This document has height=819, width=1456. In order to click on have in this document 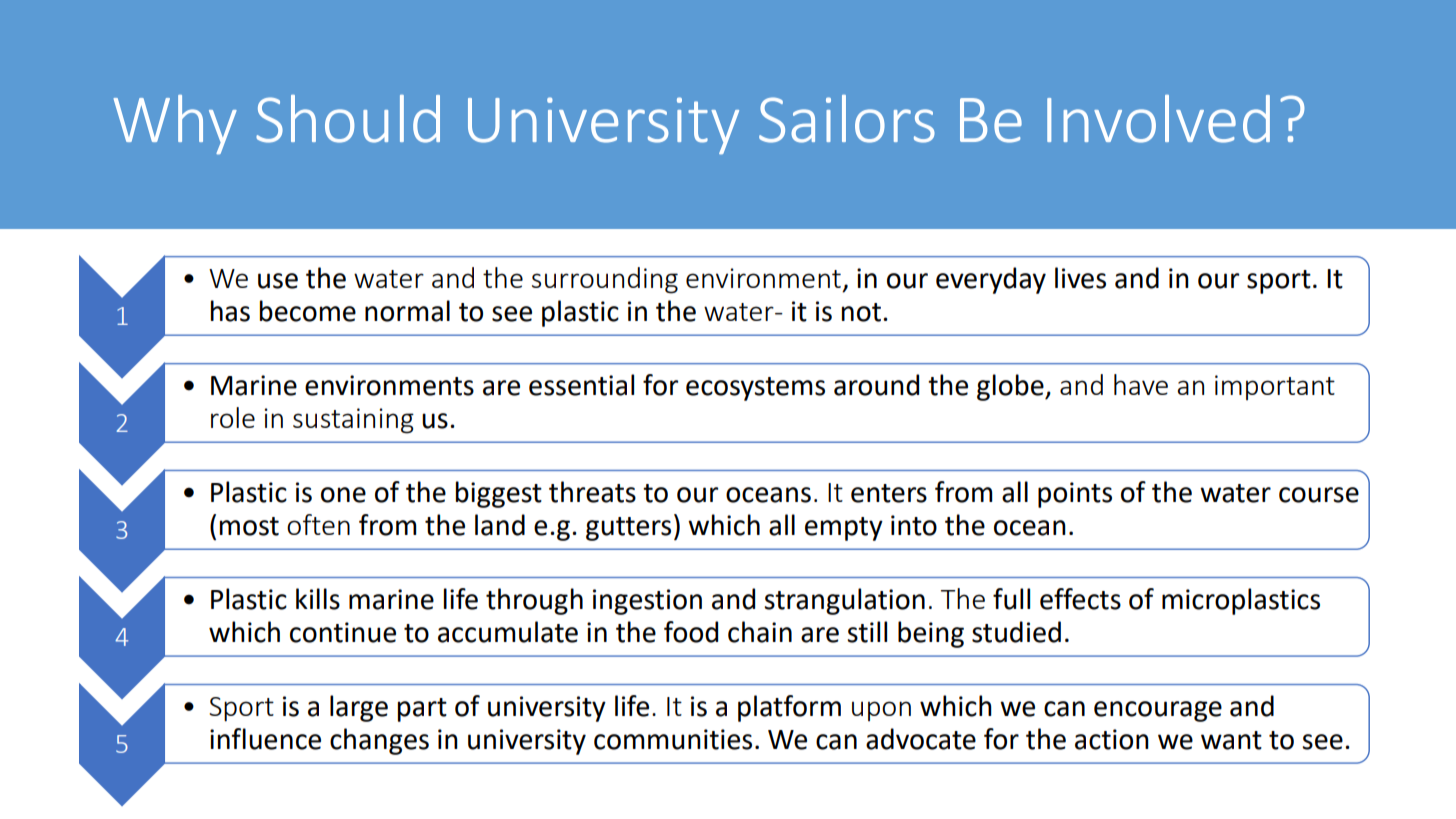, I will do `click(1141, 384)`.
